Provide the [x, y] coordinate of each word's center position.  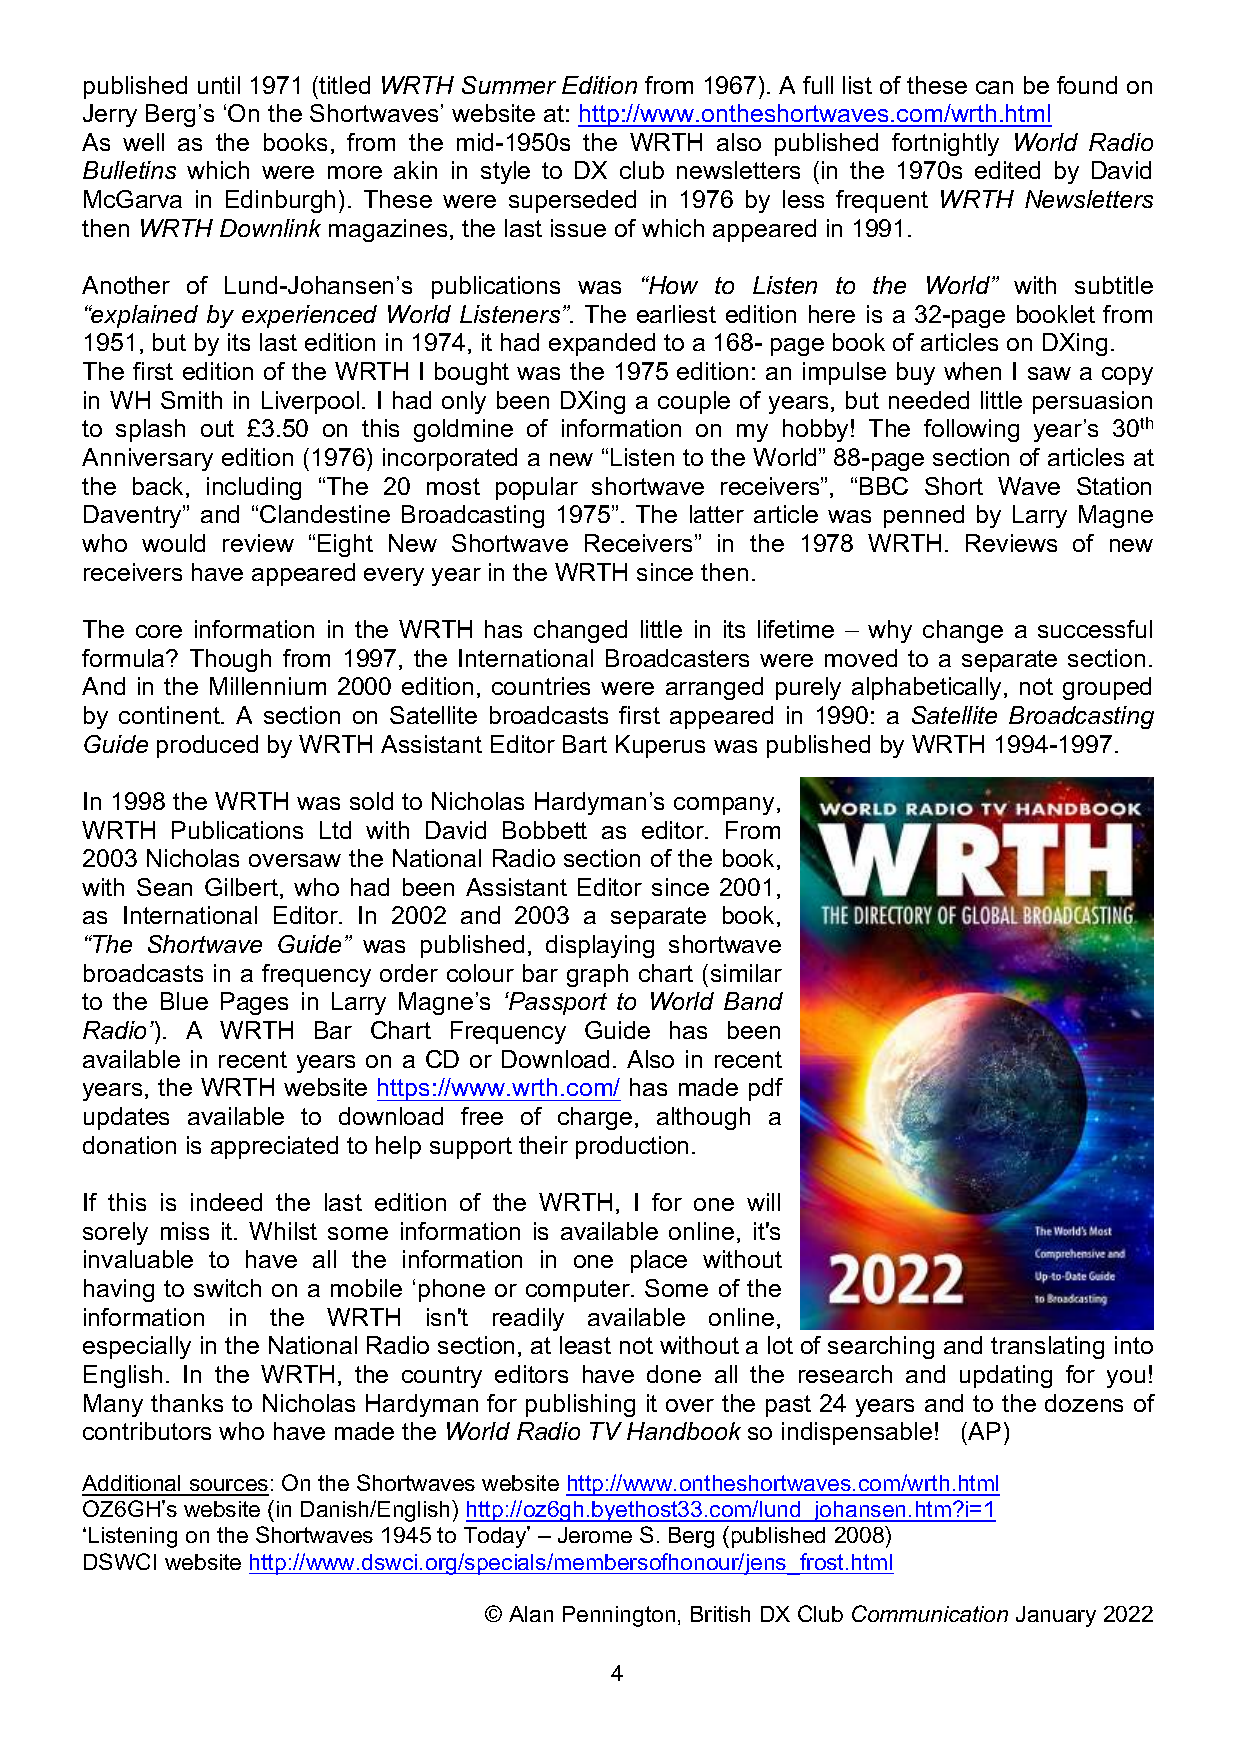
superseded [572, 201]
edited [1007, 170]
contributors [147, 1431]
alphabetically [928, 688]
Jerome [595, 1535]
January [1056, 1616]
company [724, 806]
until [219, 85]
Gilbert [241, 887]
